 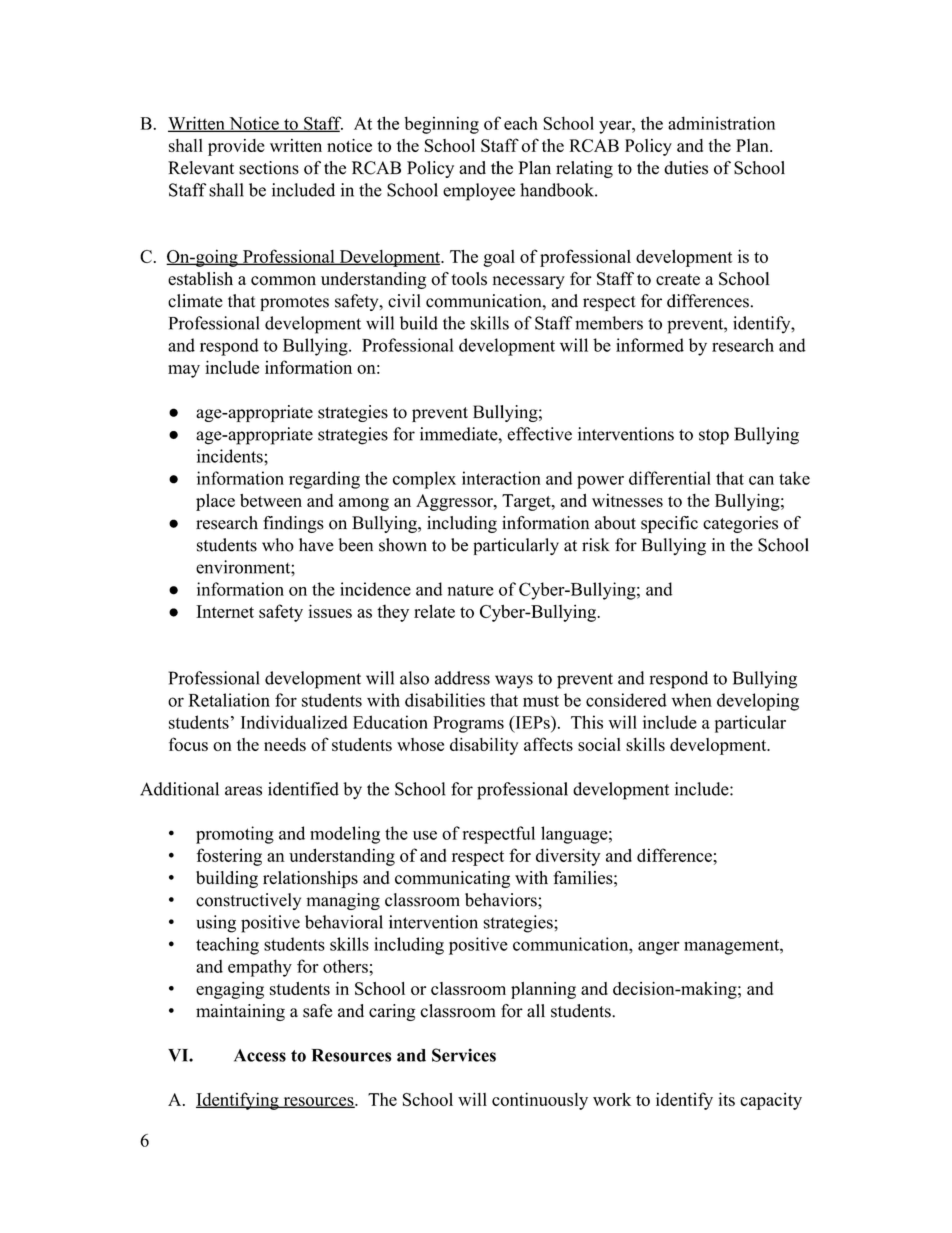 What do you see at coordinates (721, 123) in the screenshot?
I see `administration` at bounding box center [721, 123].
